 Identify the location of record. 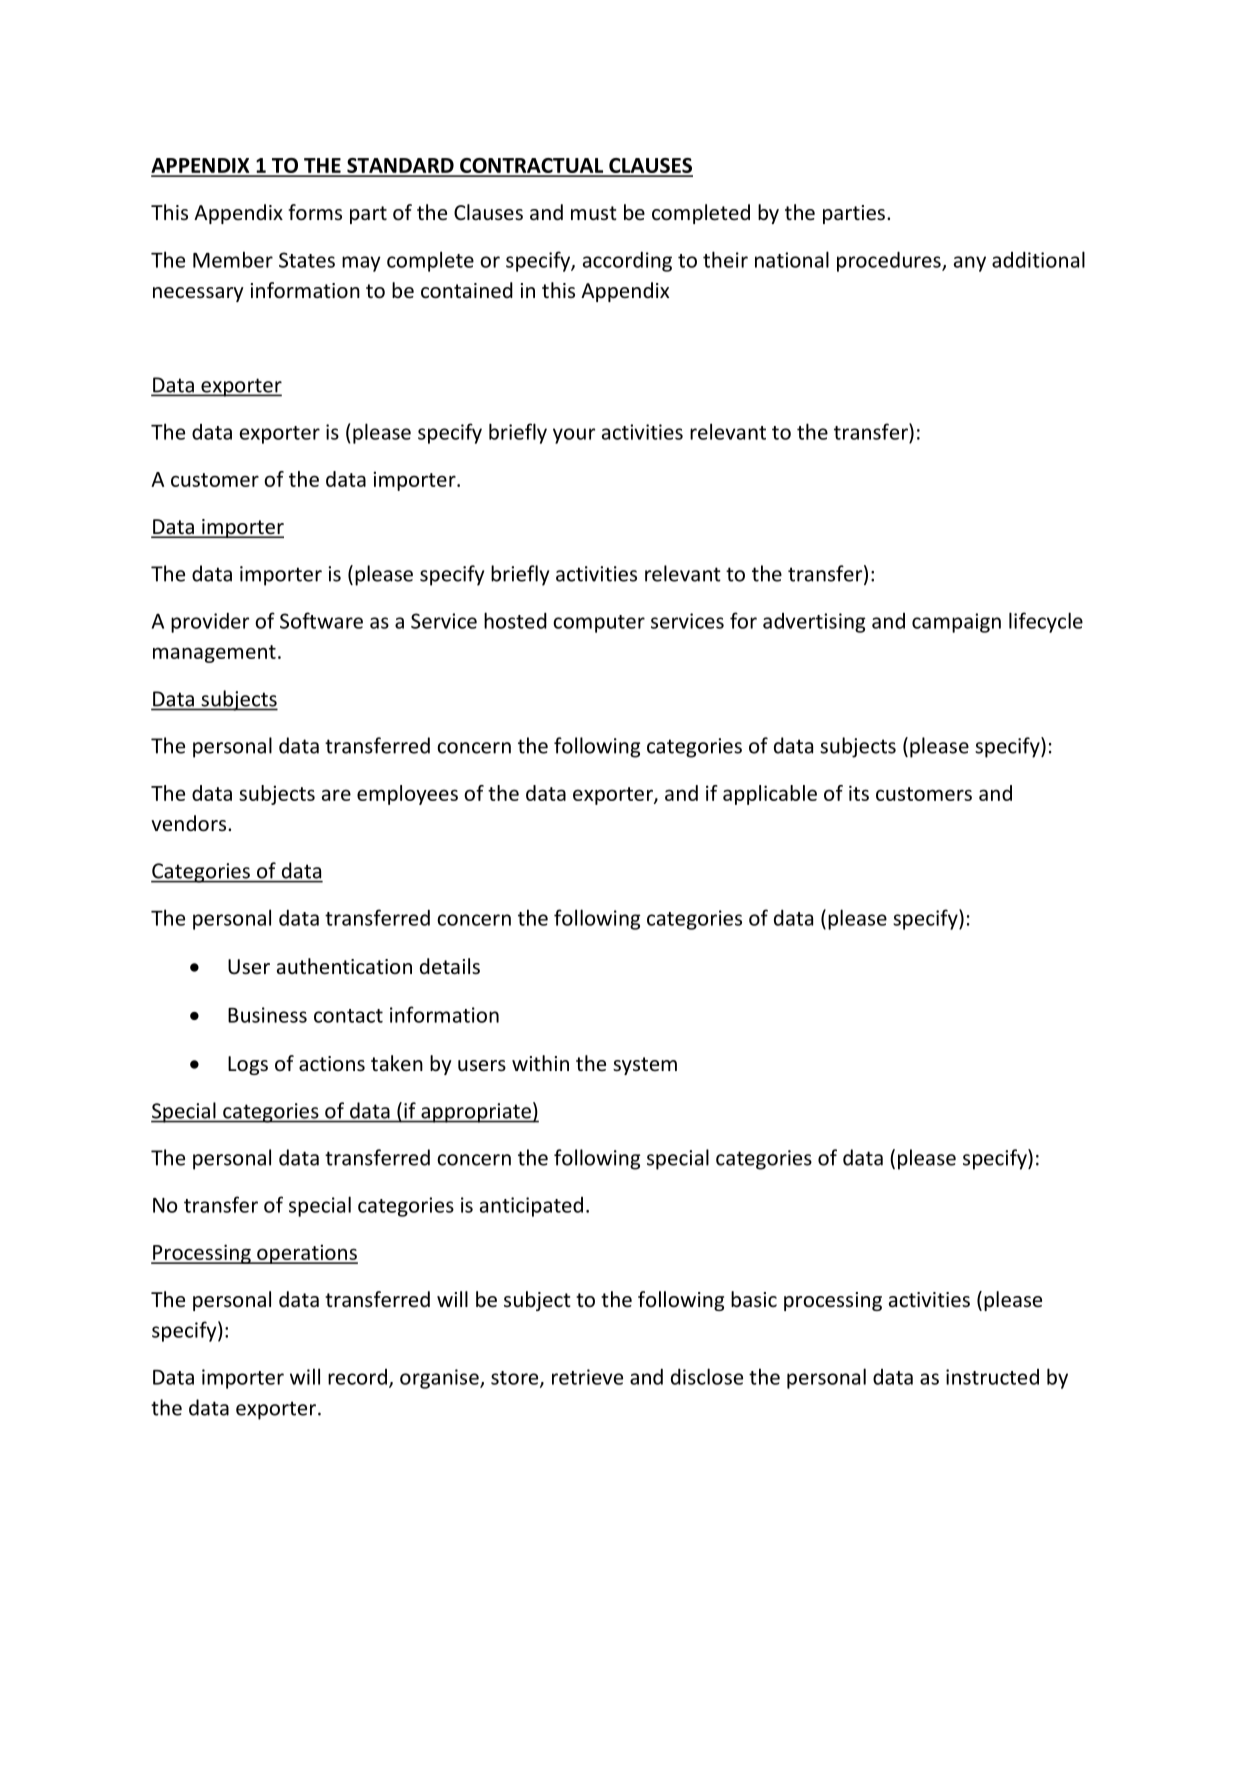
(357, 1377).
